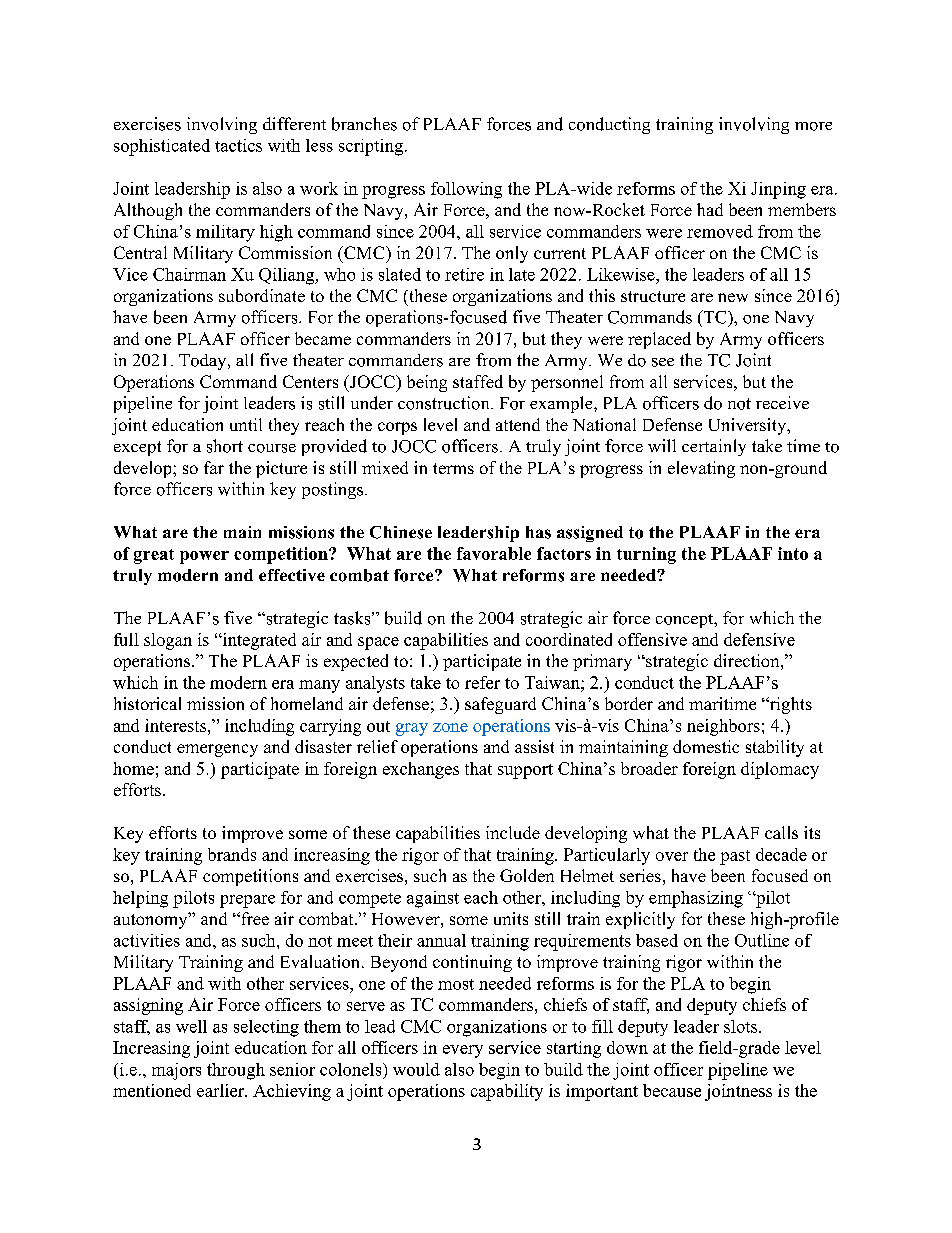 This page has height=1233, width=952. Describe the element at coordinates (513, 832) in the page. I see `include` at that location.
